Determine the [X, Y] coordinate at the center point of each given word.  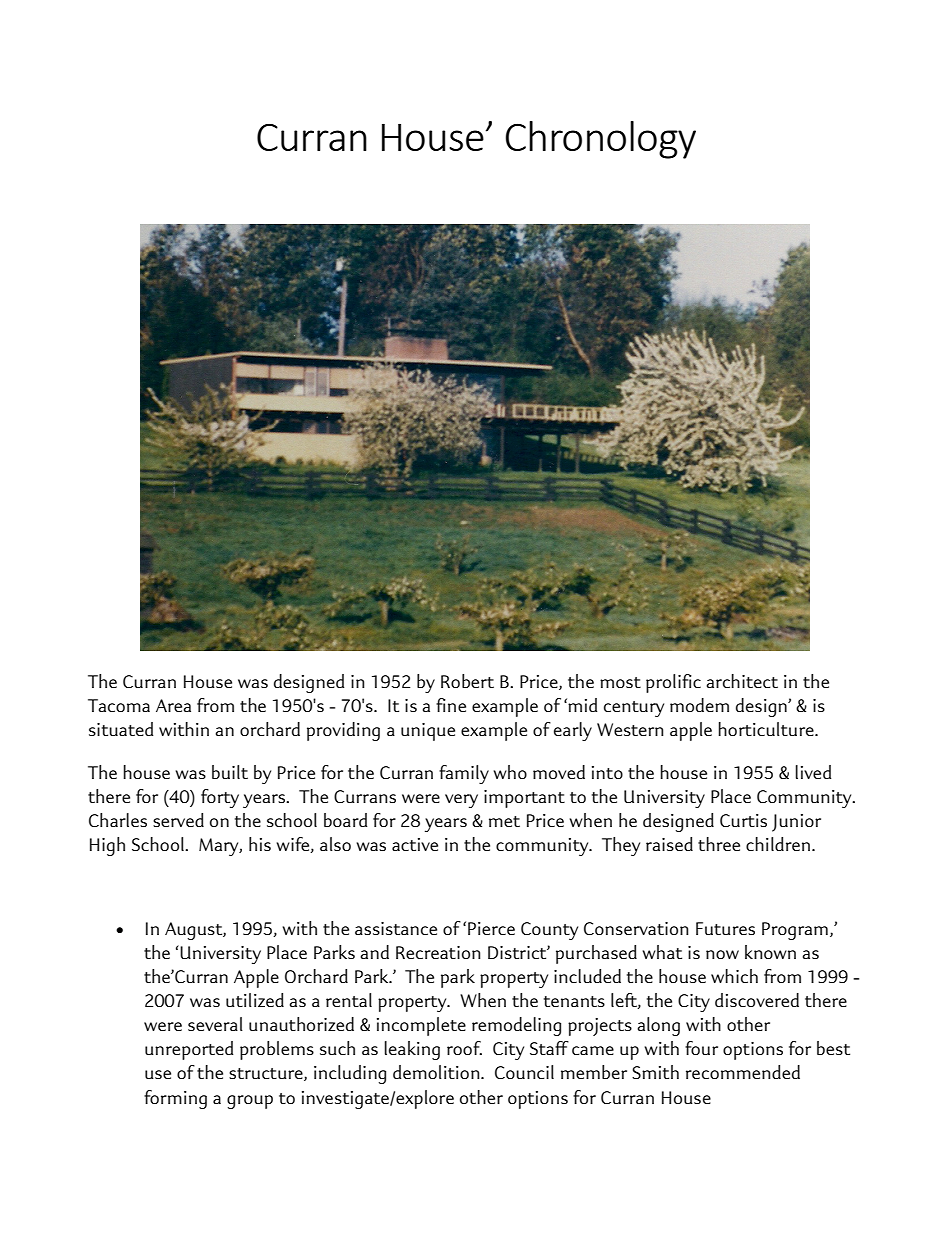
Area [173, 705]
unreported [189, 1050]
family [464, 774]
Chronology [601, 140]
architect [742, 681]
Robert [467, 681]
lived [813, 772]
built [230, 772]
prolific [673, 683]
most [620, 682]
